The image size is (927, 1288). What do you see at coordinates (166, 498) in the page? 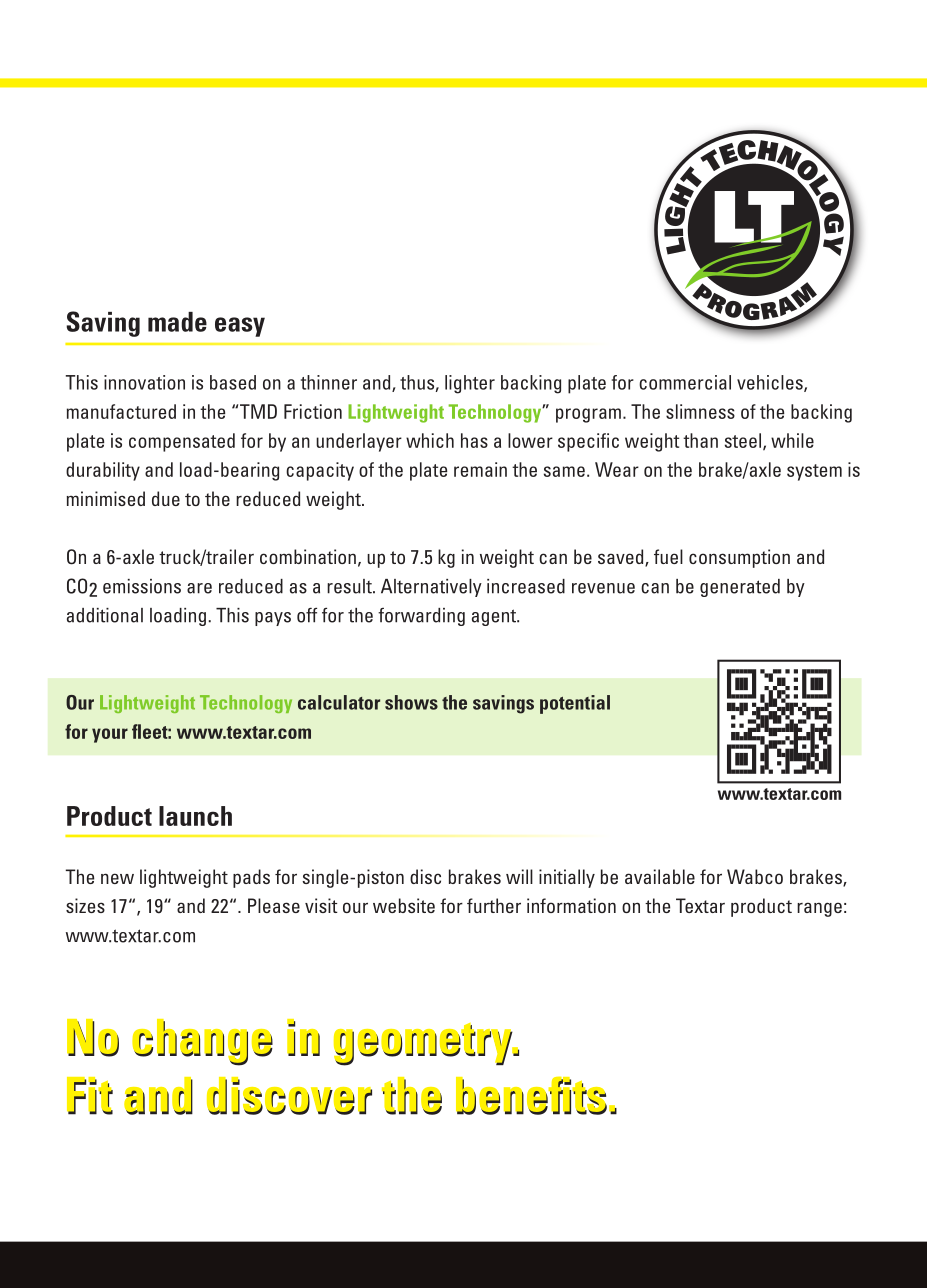
I see `due` at bounding box center [166, 498].
